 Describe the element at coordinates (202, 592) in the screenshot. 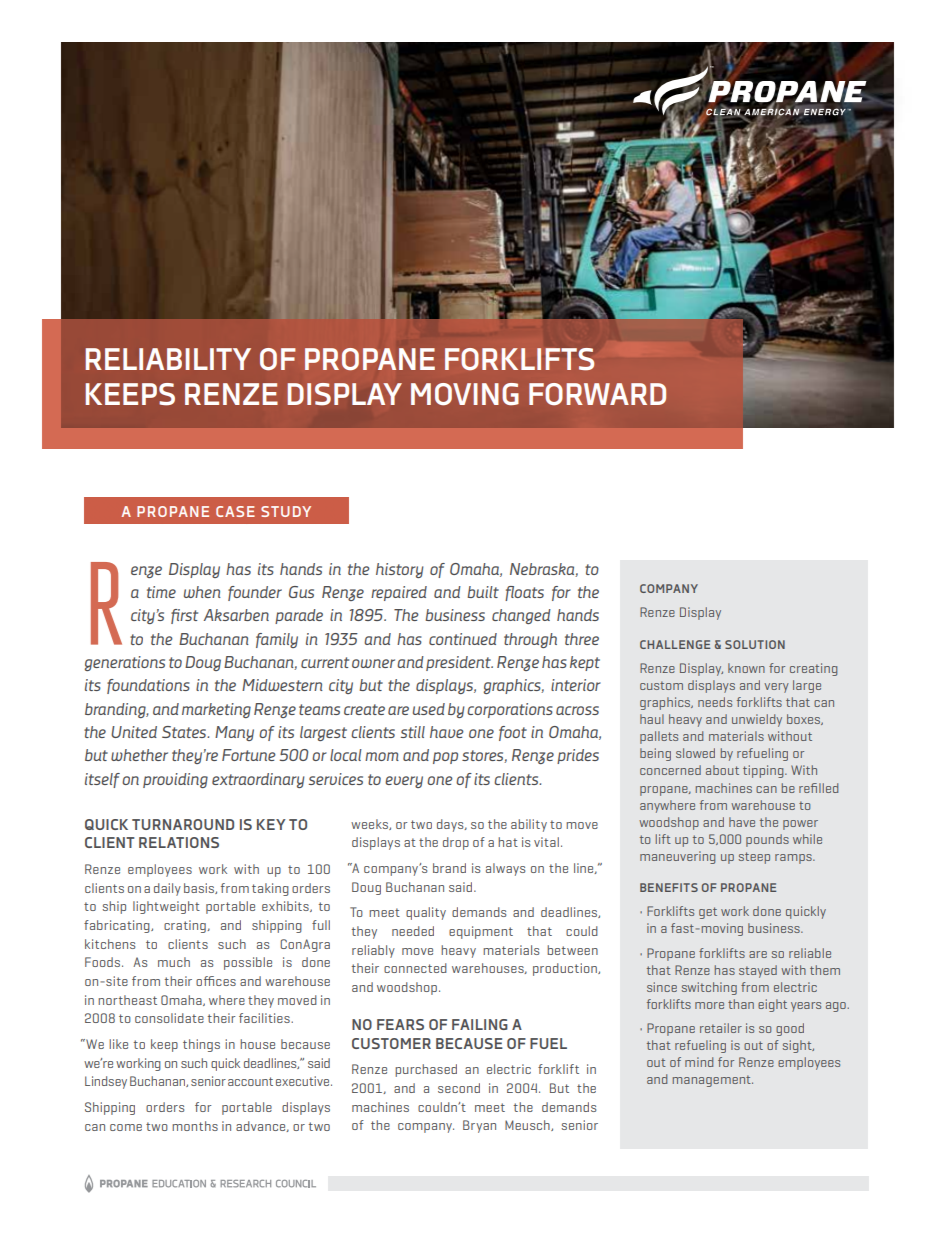

I see `when` at that location.
